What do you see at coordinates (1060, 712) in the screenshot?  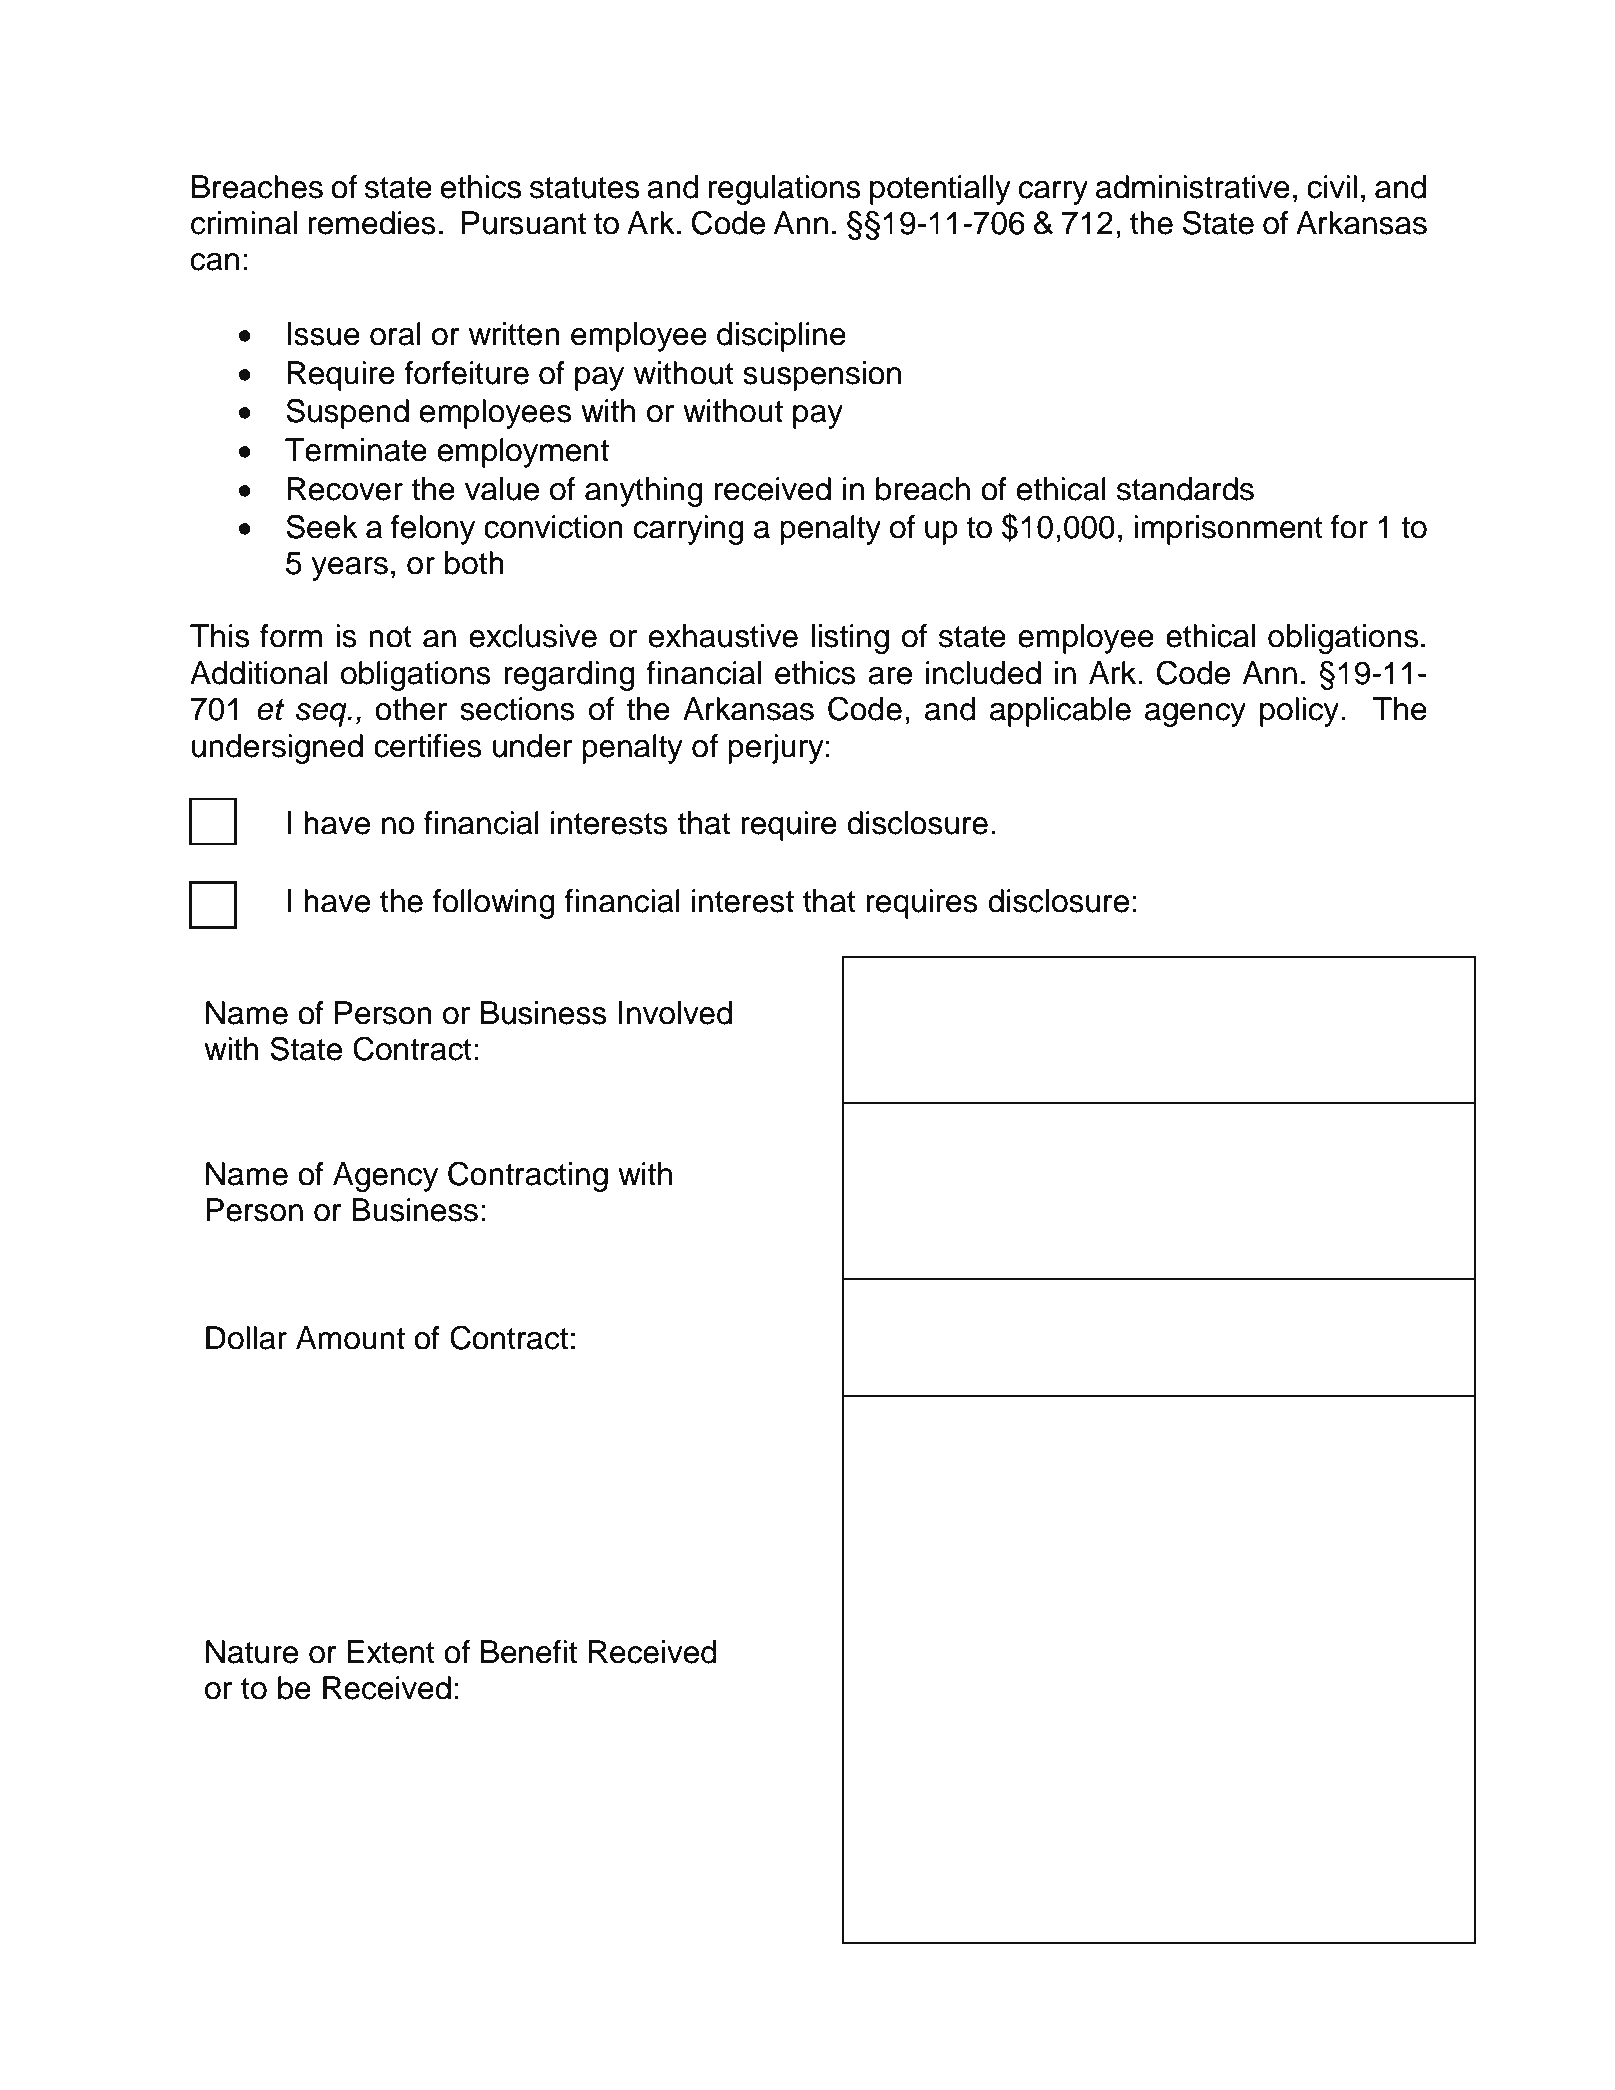 I see `applicable` at bounding box center [1060, 712].
